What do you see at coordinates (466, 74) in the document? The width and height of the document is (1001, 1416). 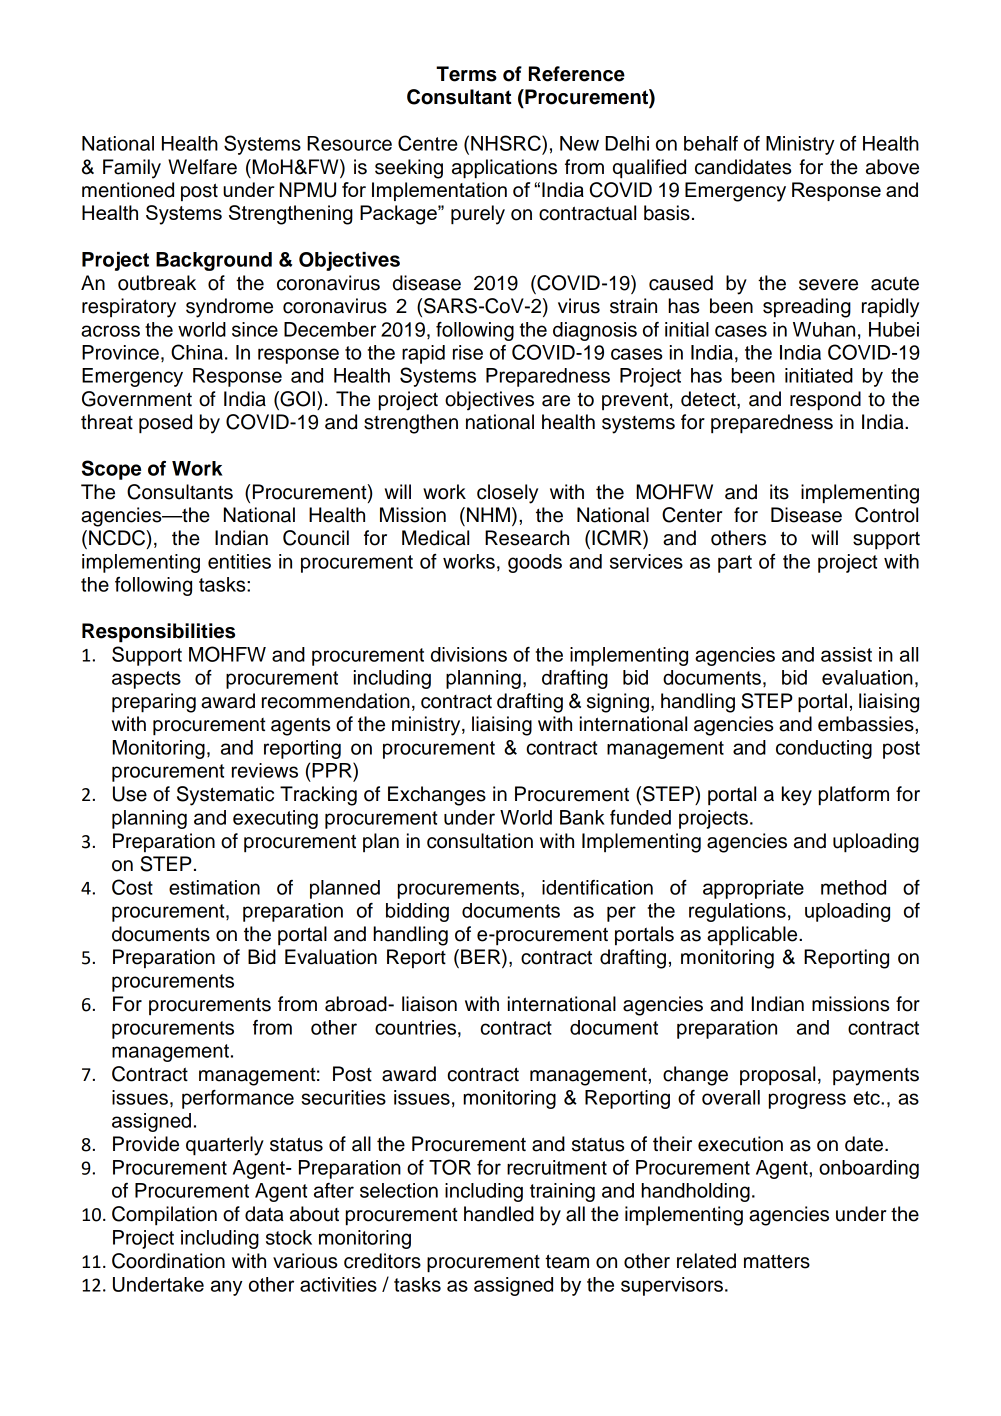 I see `Terms` at bounding box center [466, 74].
